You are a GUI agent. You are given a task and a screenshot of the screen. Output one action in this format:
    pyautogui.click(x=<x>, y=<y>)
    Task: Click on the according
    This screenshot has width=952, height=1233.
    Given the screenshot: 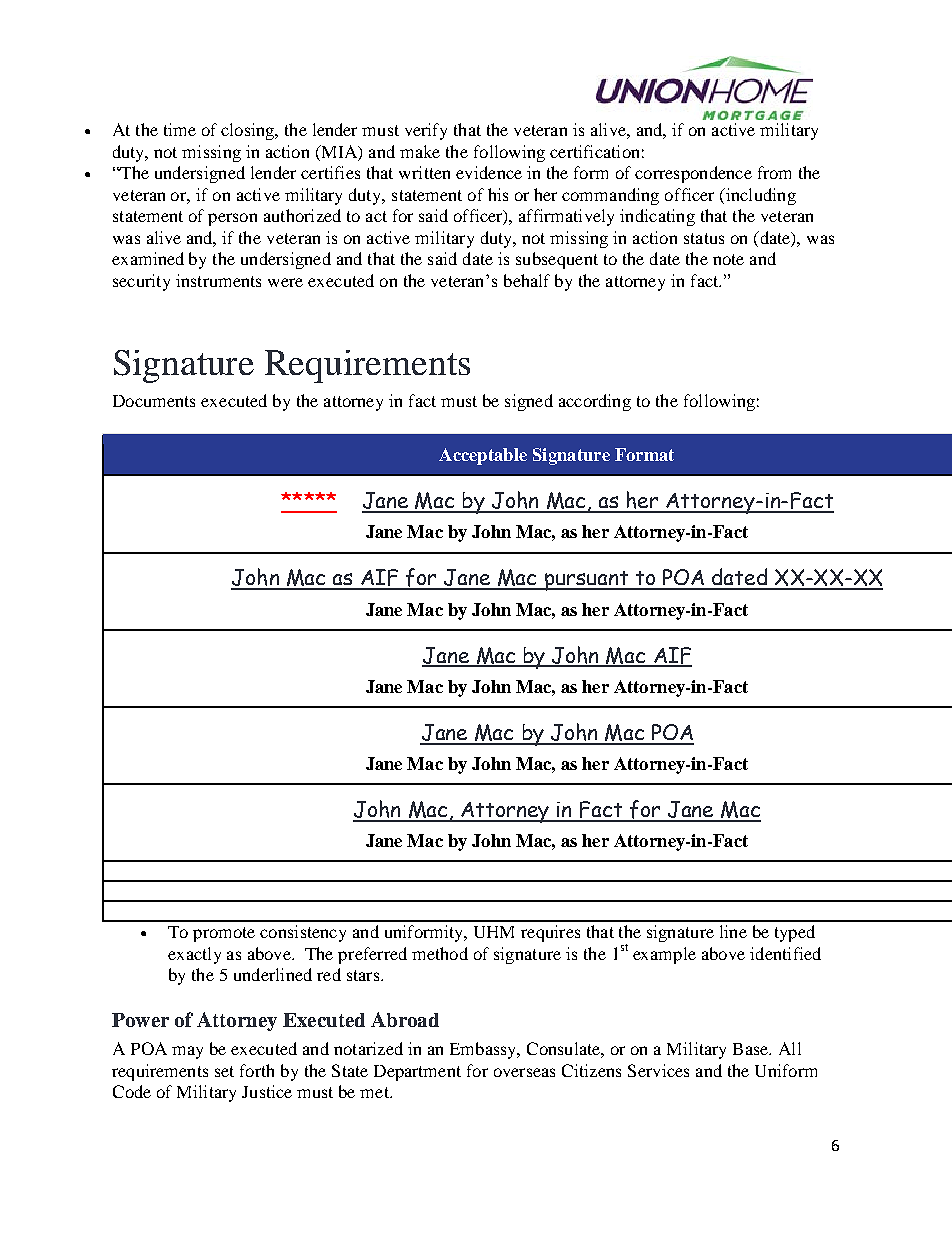 What is the action you would take?
    pyautogui.click(x=595, y=402)
